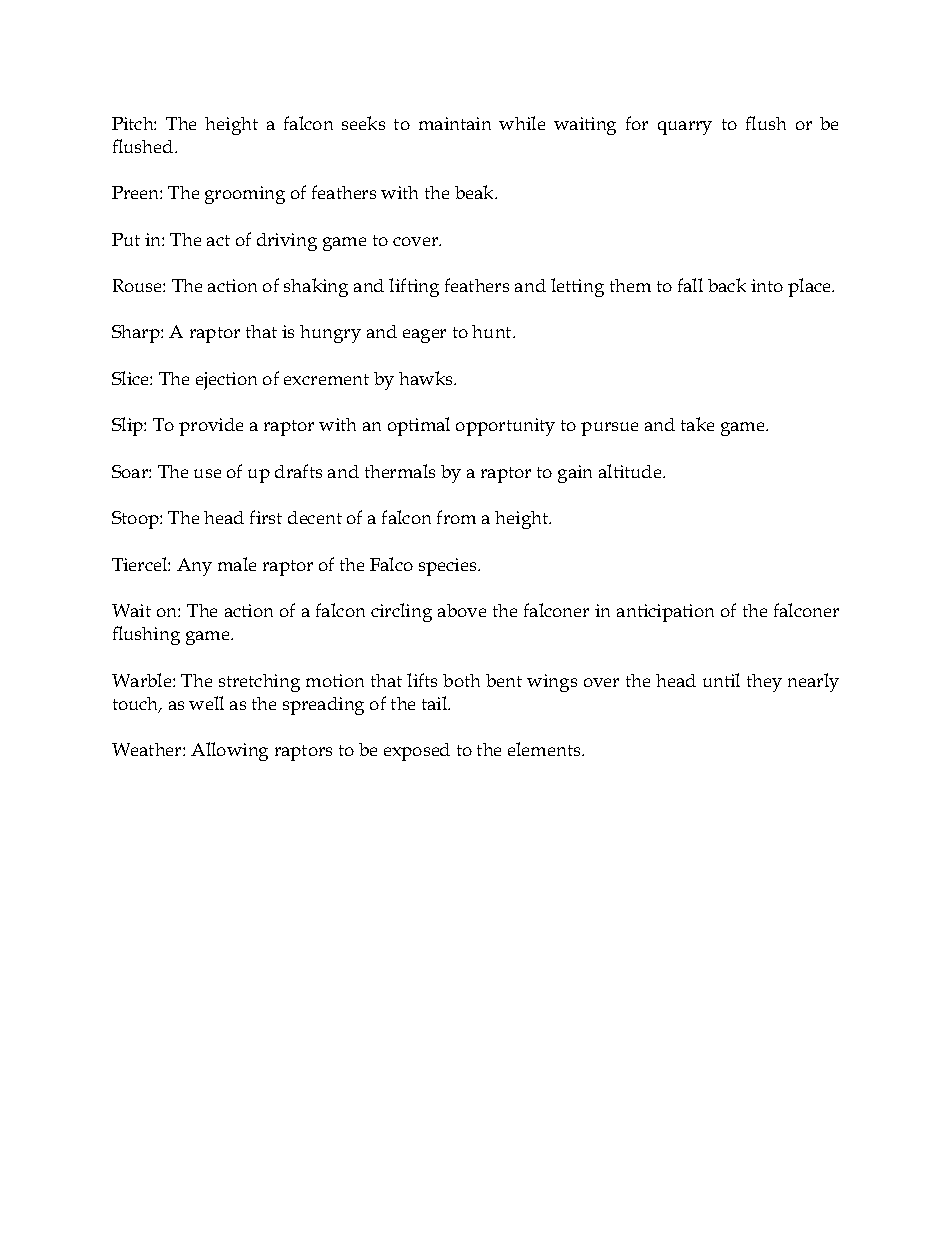 This image has width=952, height=1233. Describe the element at coordinates (685, 128) in the image. I see `quarry` at that location.
